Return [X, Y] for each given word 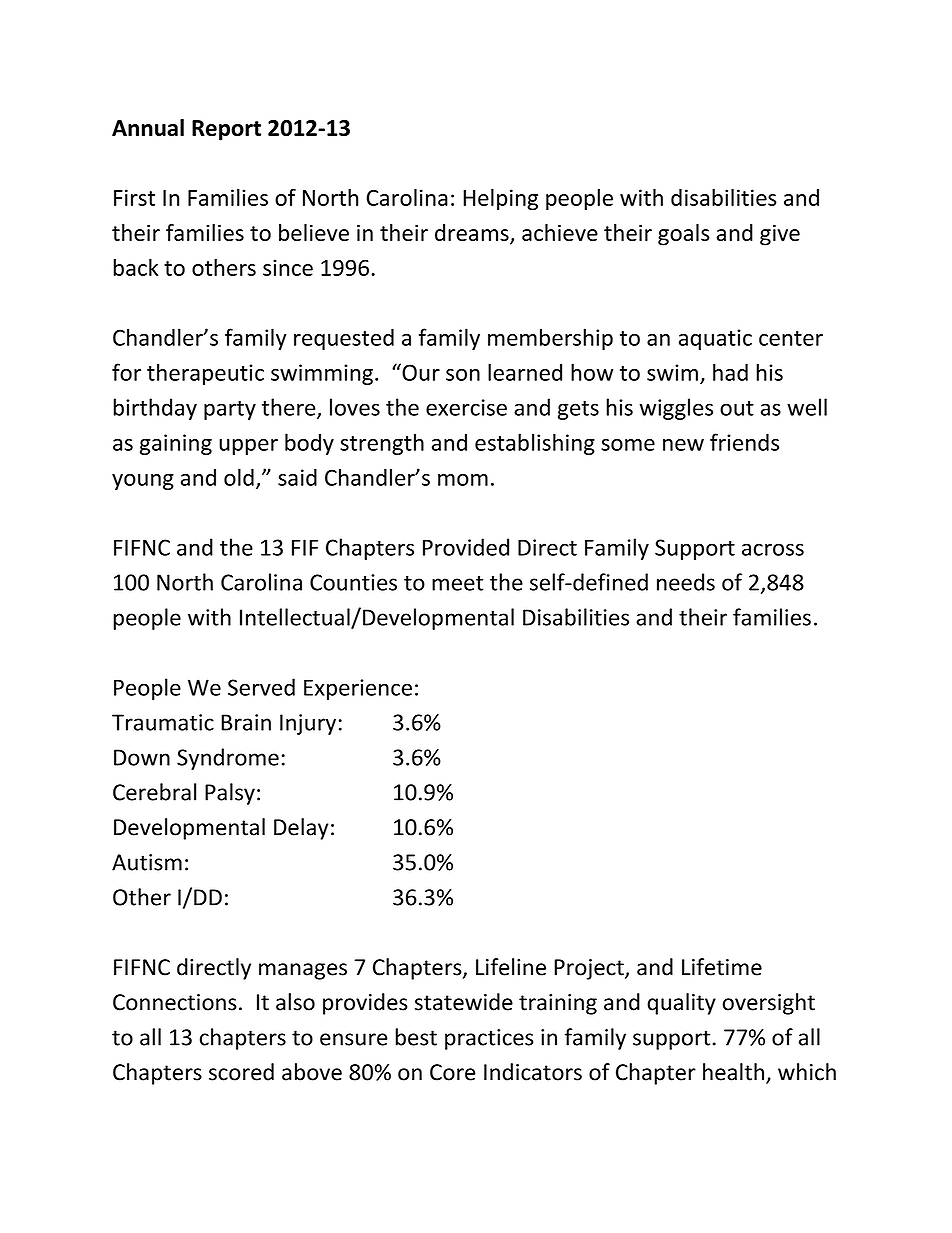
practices [489, 1039]
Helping [500, 200]
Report [226, 130]
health [733, 1072]
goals [684, 235]
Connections [175, 1002]
